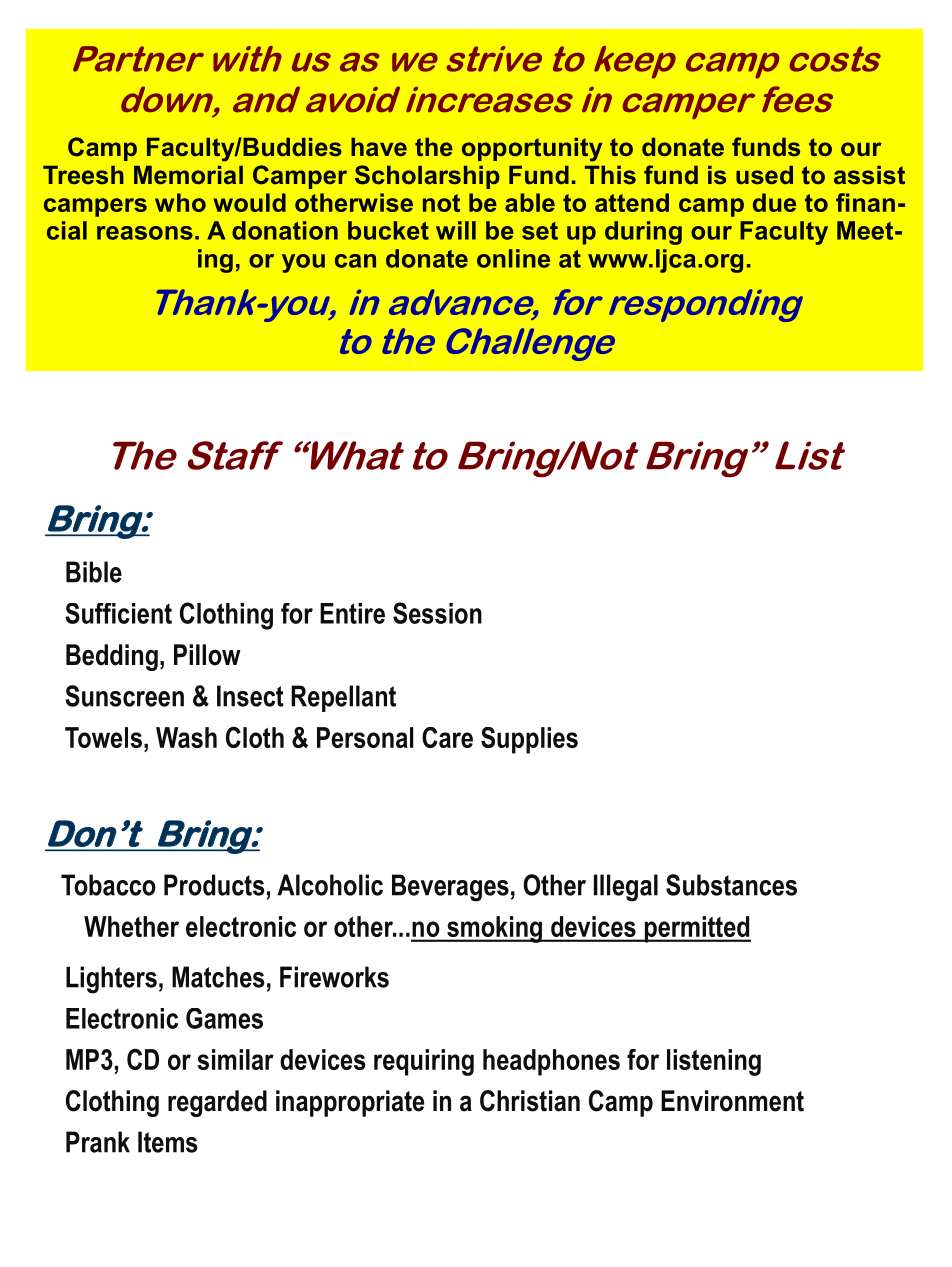 This document has width=952, height=1267. Describe the element at coordinates (529, 740) in the document. I see `Supplies` at that location.
